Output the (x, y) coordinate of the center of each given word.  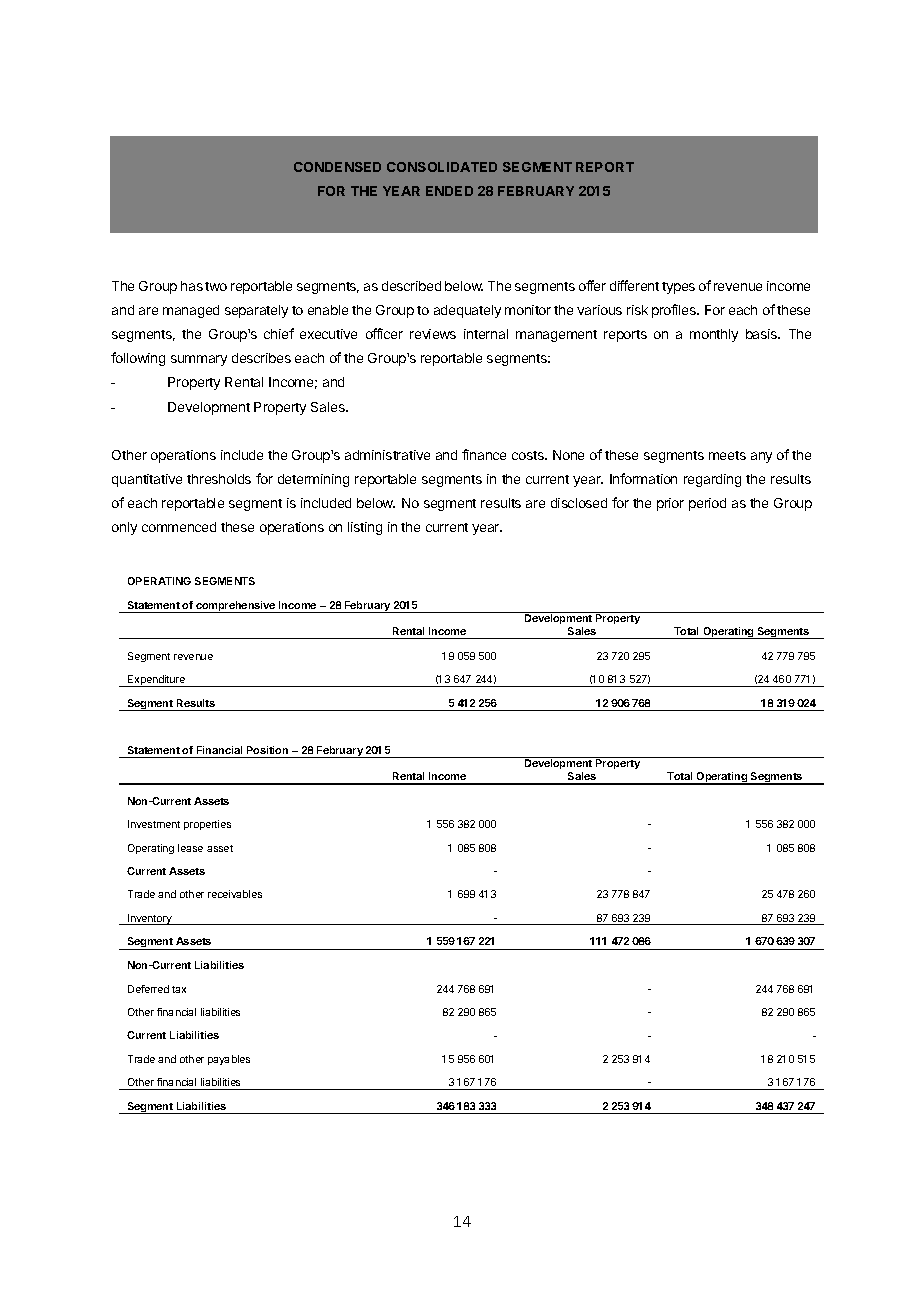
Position (267, 750)
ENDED (449, 191)
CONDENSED (337, 167)
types (678, 288)
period (707, 504)
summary (199, 360)
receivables (235, 894)
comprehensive (236, 607)
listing (365, 528)
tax (179, 989)
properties (207, 825)
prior (670, 504)
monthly (714, 335)
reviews (433, 334)
